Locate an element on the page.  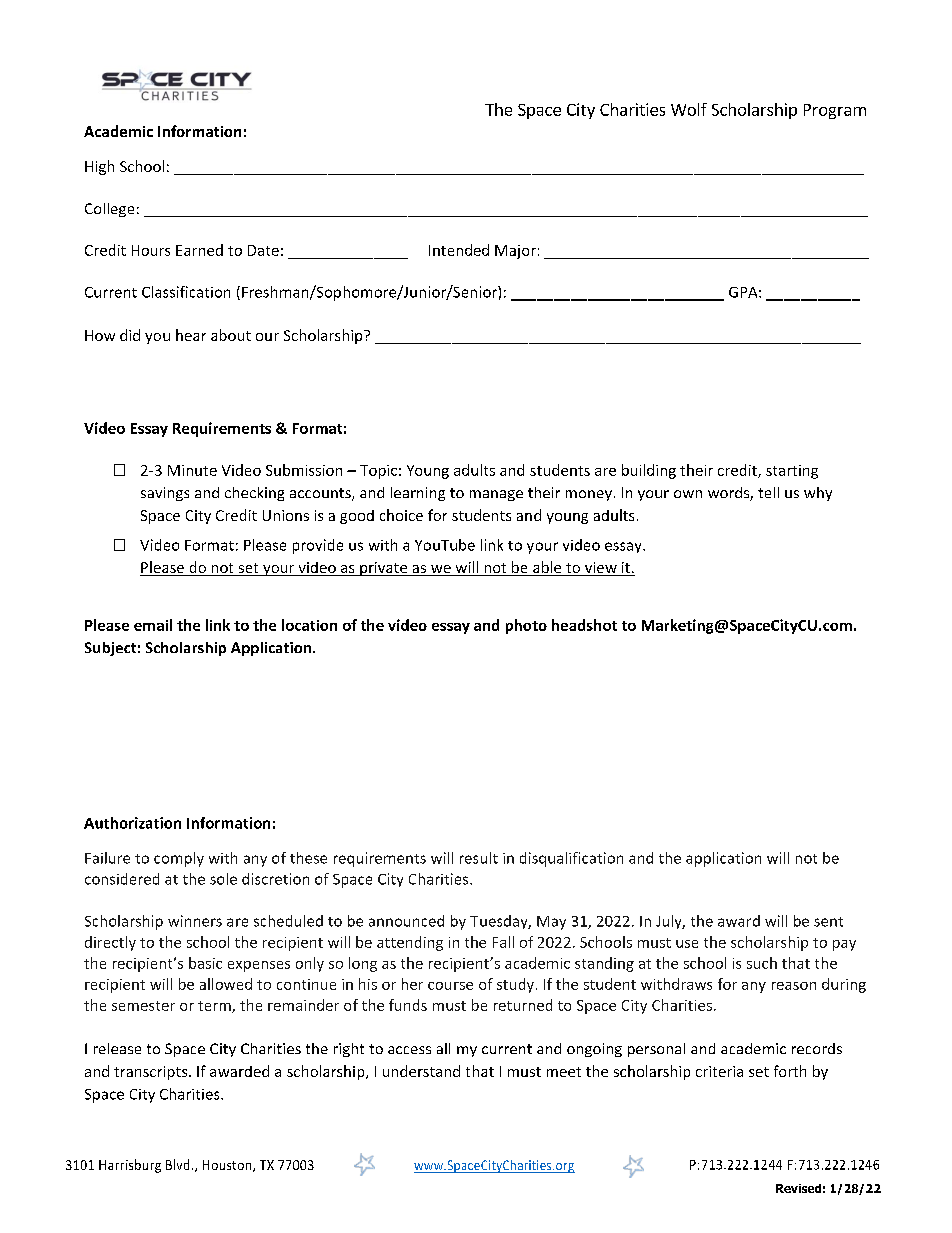
Intended is located at coordinates (459, 250).
